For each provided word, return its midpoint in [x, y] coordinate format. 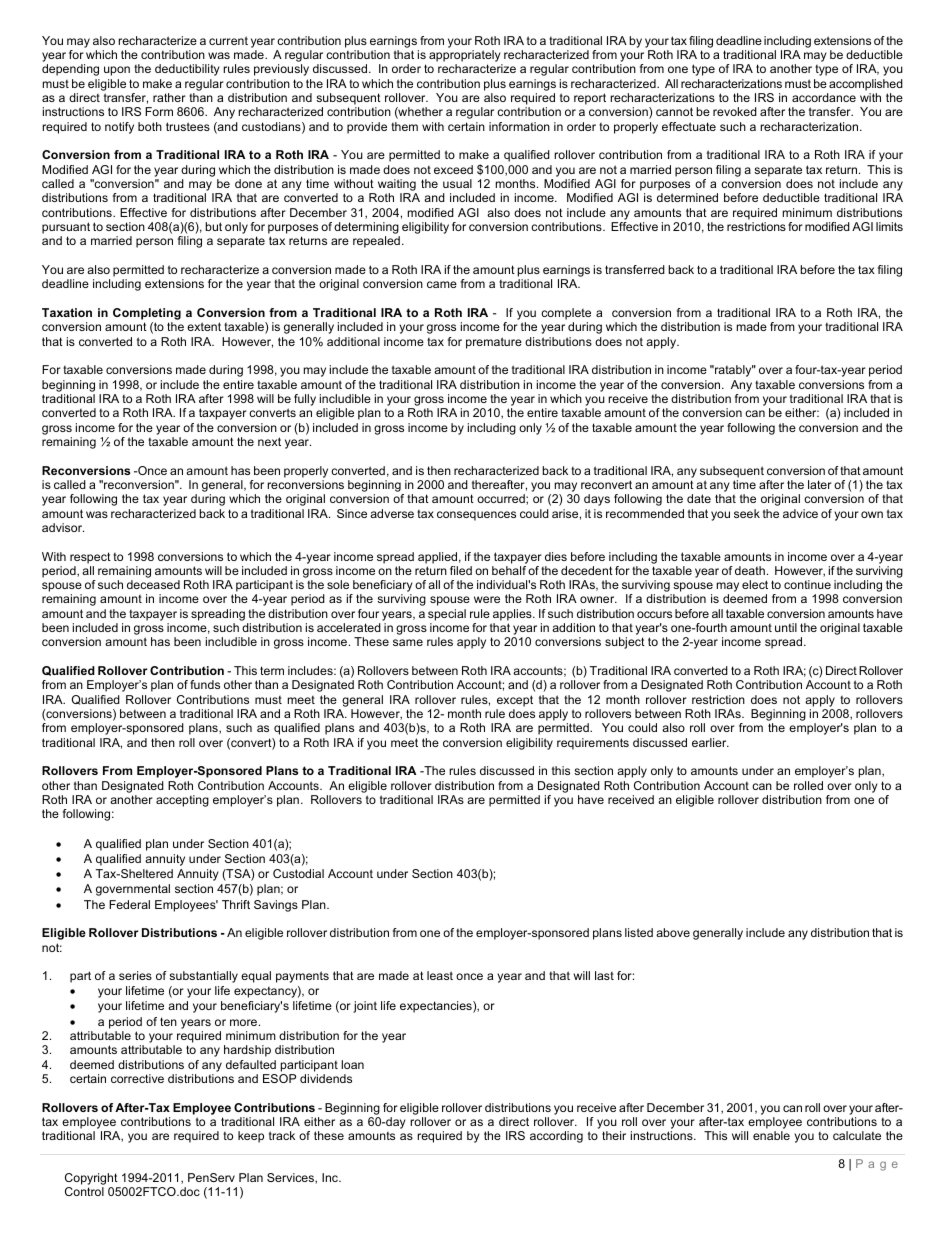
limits [889, 226]
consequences [476, 516]
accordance [824, 97]
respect [90, 558]
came [442, 284]
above [673, 932]
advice [800, 513]
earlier [710, 742]
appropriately [466, 57]
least [440, 975]
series [135, 975]
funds [205, 684]
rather [169, 97]
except [515, 701]
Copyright [91, 1179]
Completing [147, 315]
